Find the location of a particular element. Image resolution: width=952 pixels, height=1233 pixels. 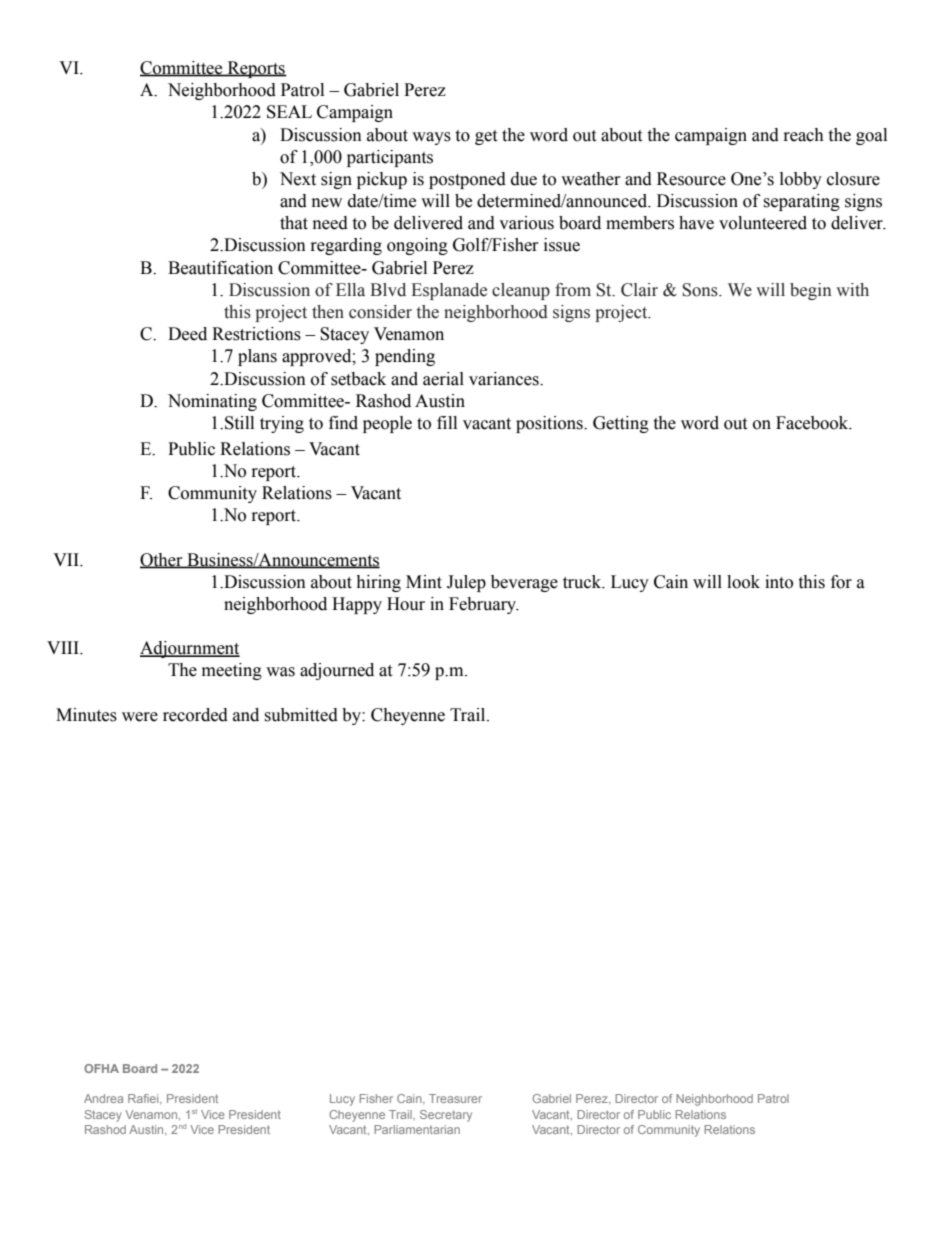

ways is located at coordinates (431, 138).
